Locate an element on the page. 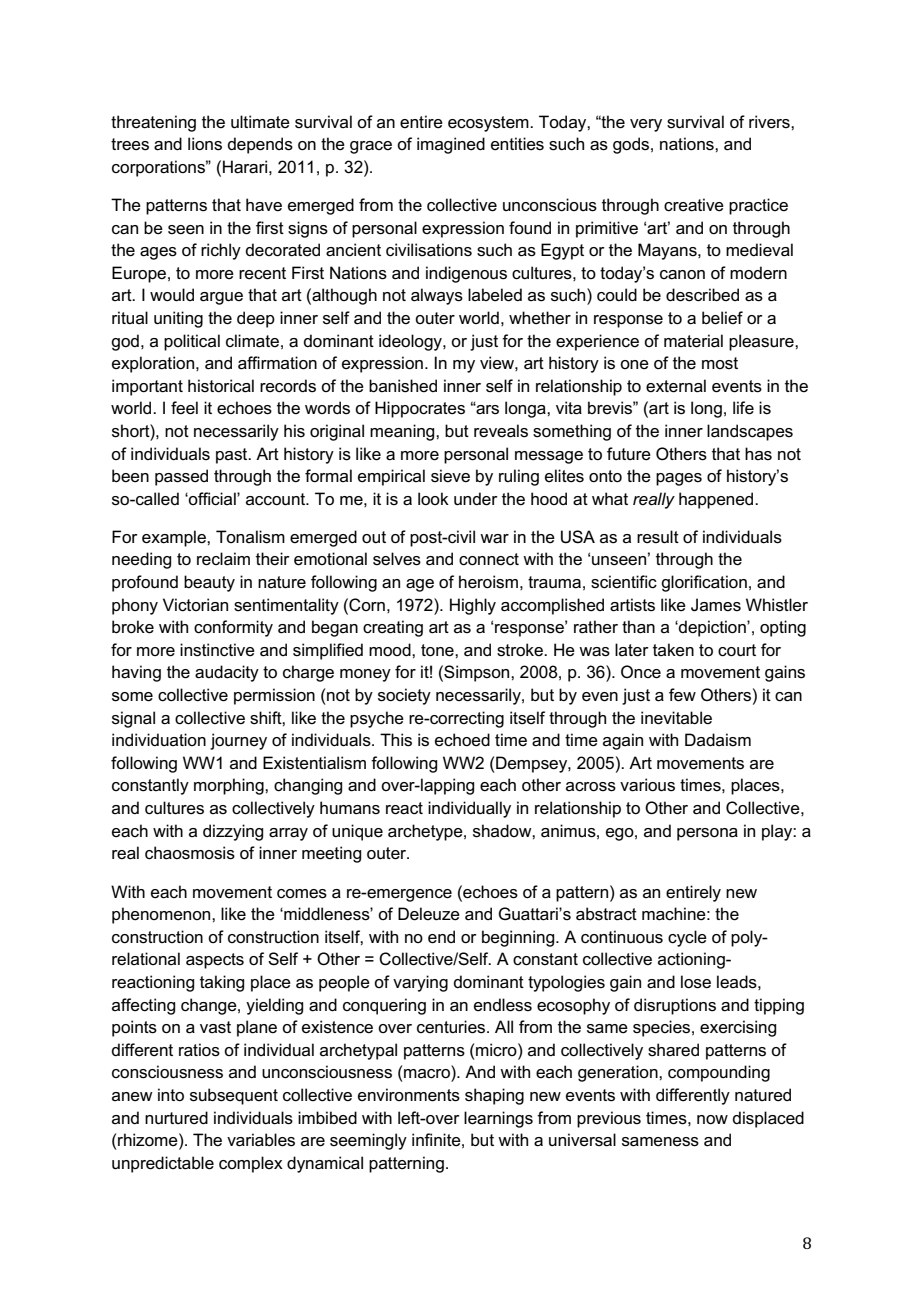 The image size is (924, 1308). creative is located at coordinates (694, 205).
